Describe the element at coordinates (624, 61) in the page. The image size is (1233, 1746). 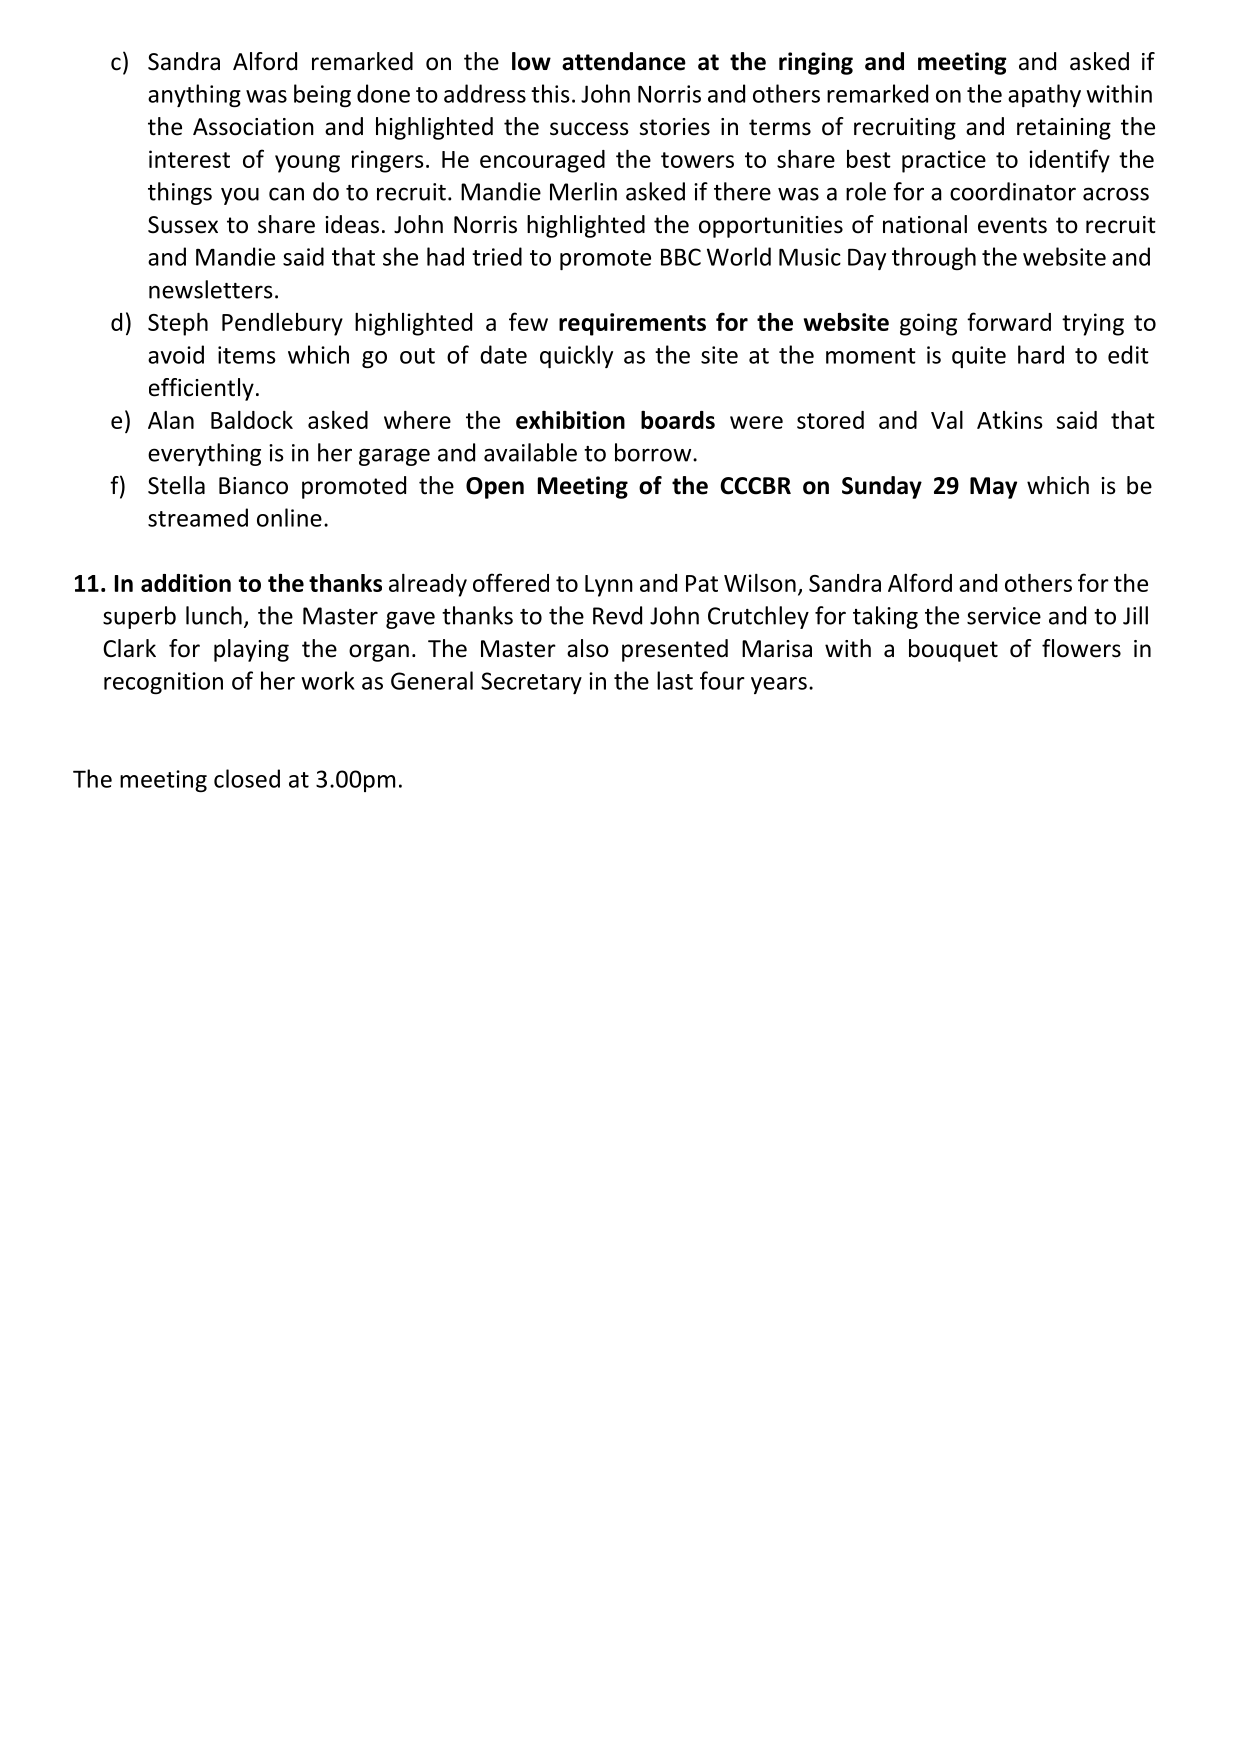
I see `attendance` at that location.
